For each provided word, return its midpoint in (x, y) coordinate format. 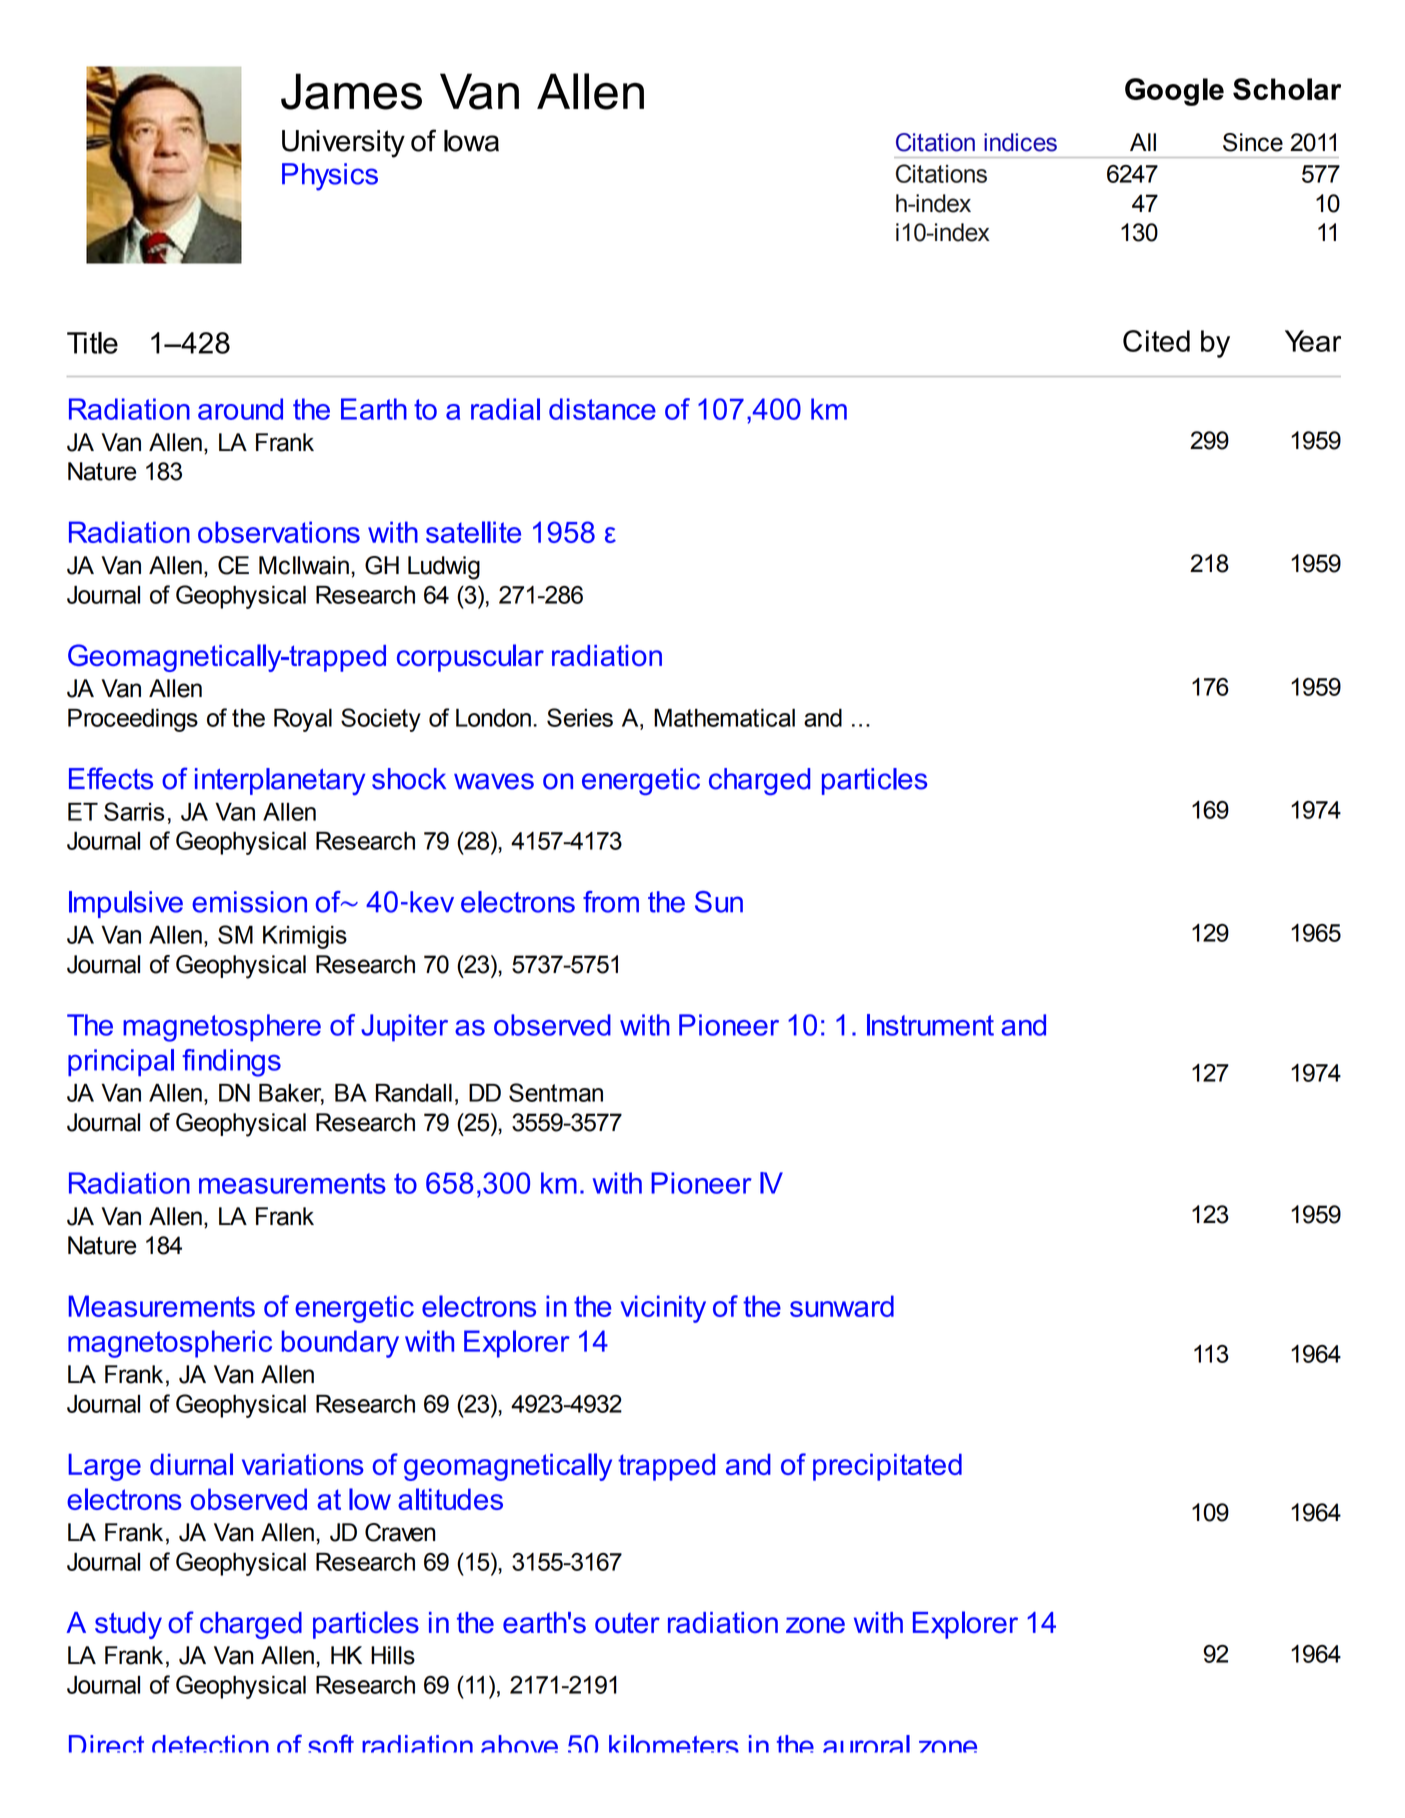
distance (602, 409)
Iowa (471, 141)
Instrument (930, 1025)
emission (249, 902)
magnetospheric (170, 1344)
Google (1174, 92)
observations (279, 532)
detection (210, 1744)
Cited (1156, 341)
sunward (842, 1306)
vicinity (663, 1309)
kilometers (674, 1744)
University (343, 144)
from (611, 902)
